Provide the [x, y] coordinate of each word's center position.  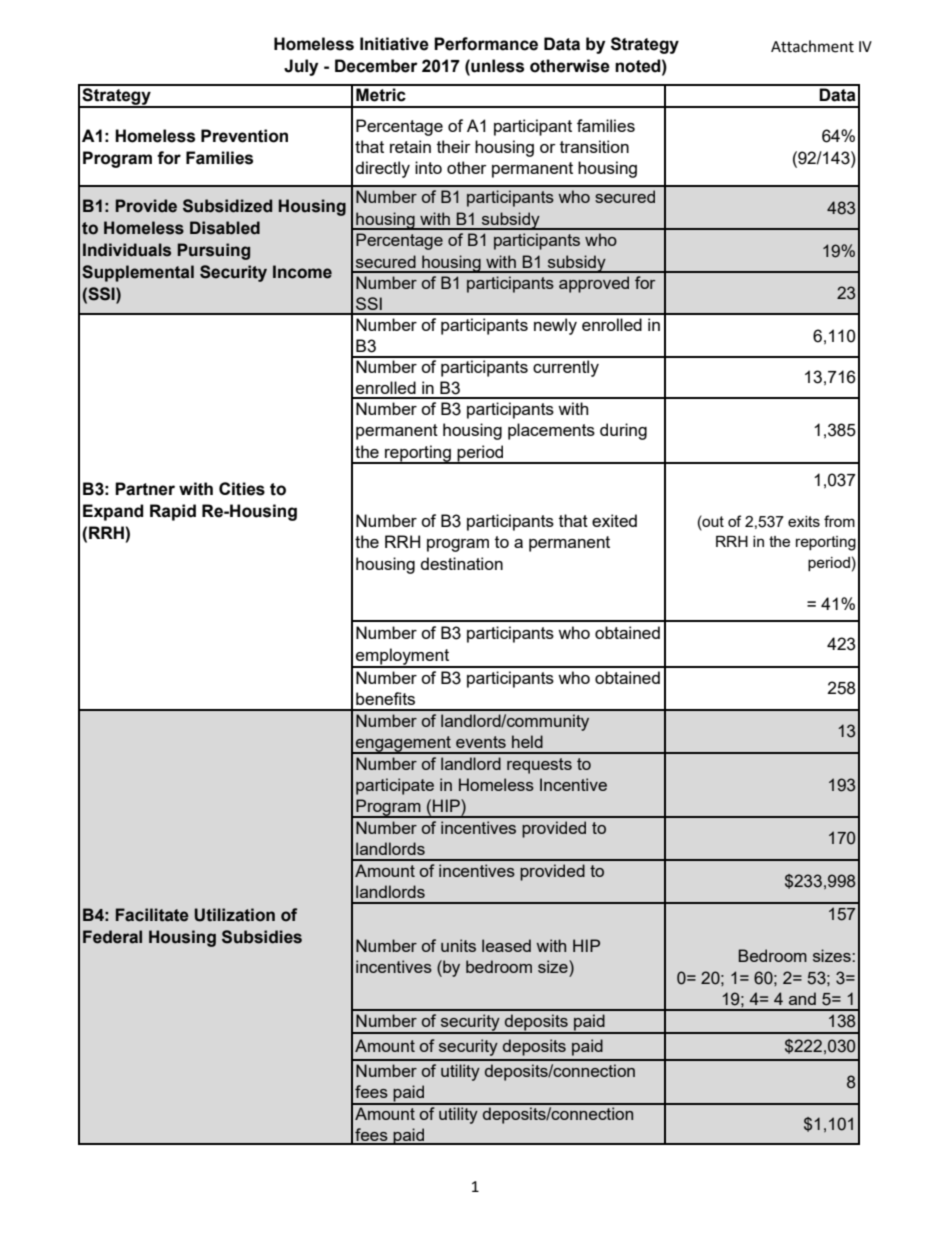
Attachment [812, 46]
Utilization [235, 915]
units [458, 945]
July [301, 67]
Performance [486, 44]
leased [506, 945]
